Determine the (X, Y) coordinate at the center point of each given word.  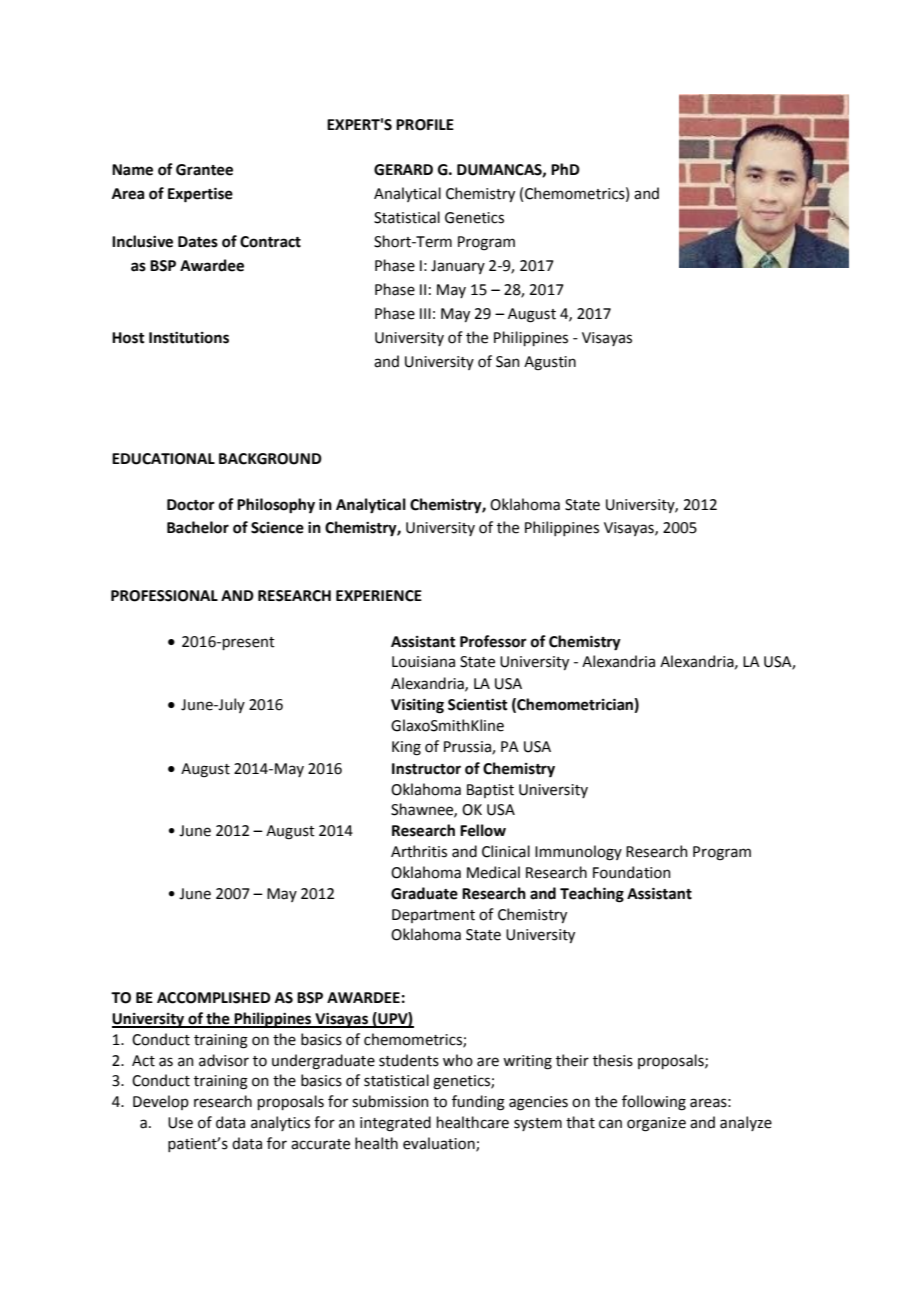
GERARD (403, 170)
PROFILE (425, 125)
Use (180, 1123)
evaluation (440, 1144)
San (508, 362)
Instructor (426, 769)
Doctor (191, 505)
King (406, 748)
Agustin (550, 363)
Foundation (632, 872)
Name (132, 170)
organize (656, 1124)
